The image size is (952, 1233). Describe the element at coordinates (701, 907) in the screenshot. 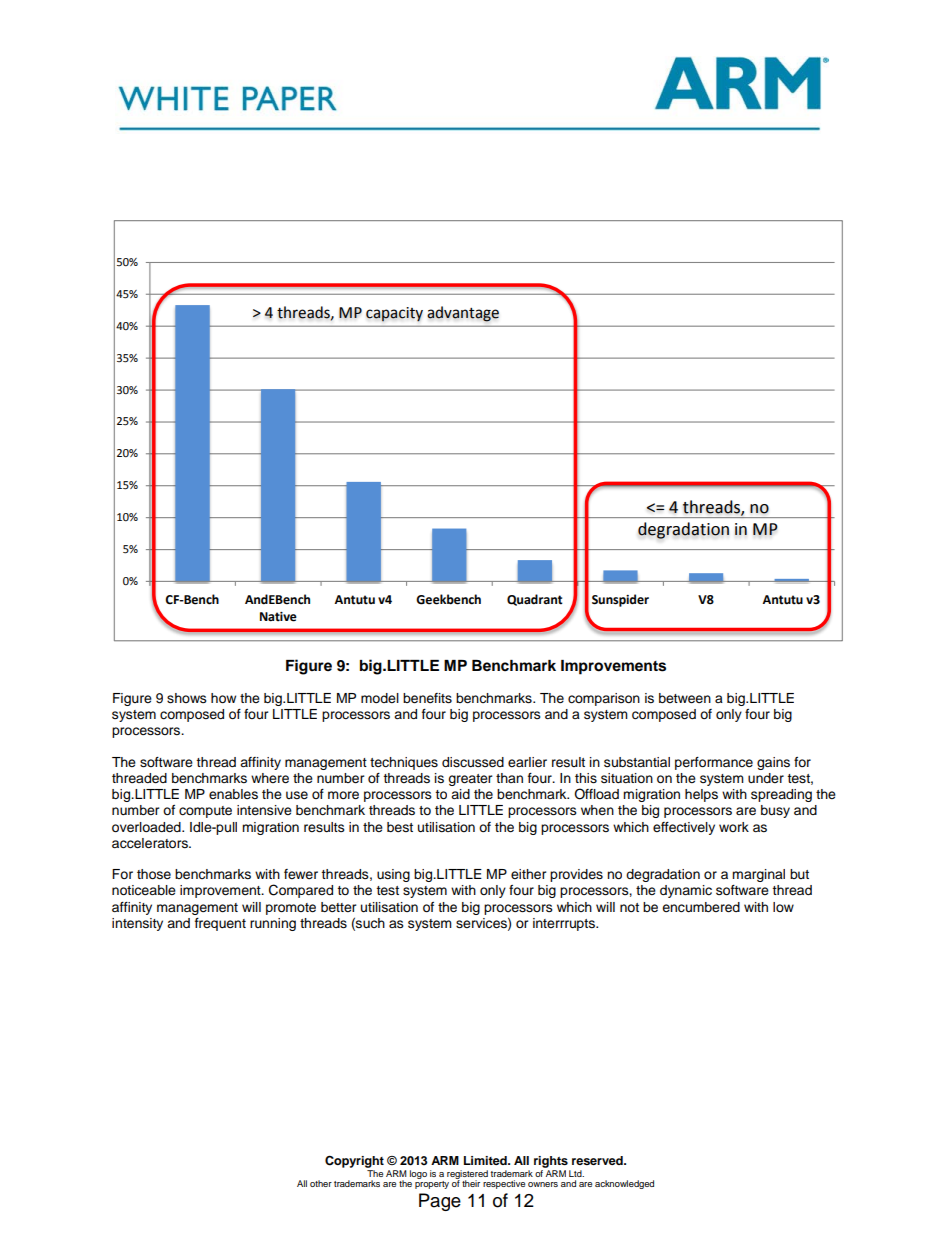

I see `encumbered` at that location.
